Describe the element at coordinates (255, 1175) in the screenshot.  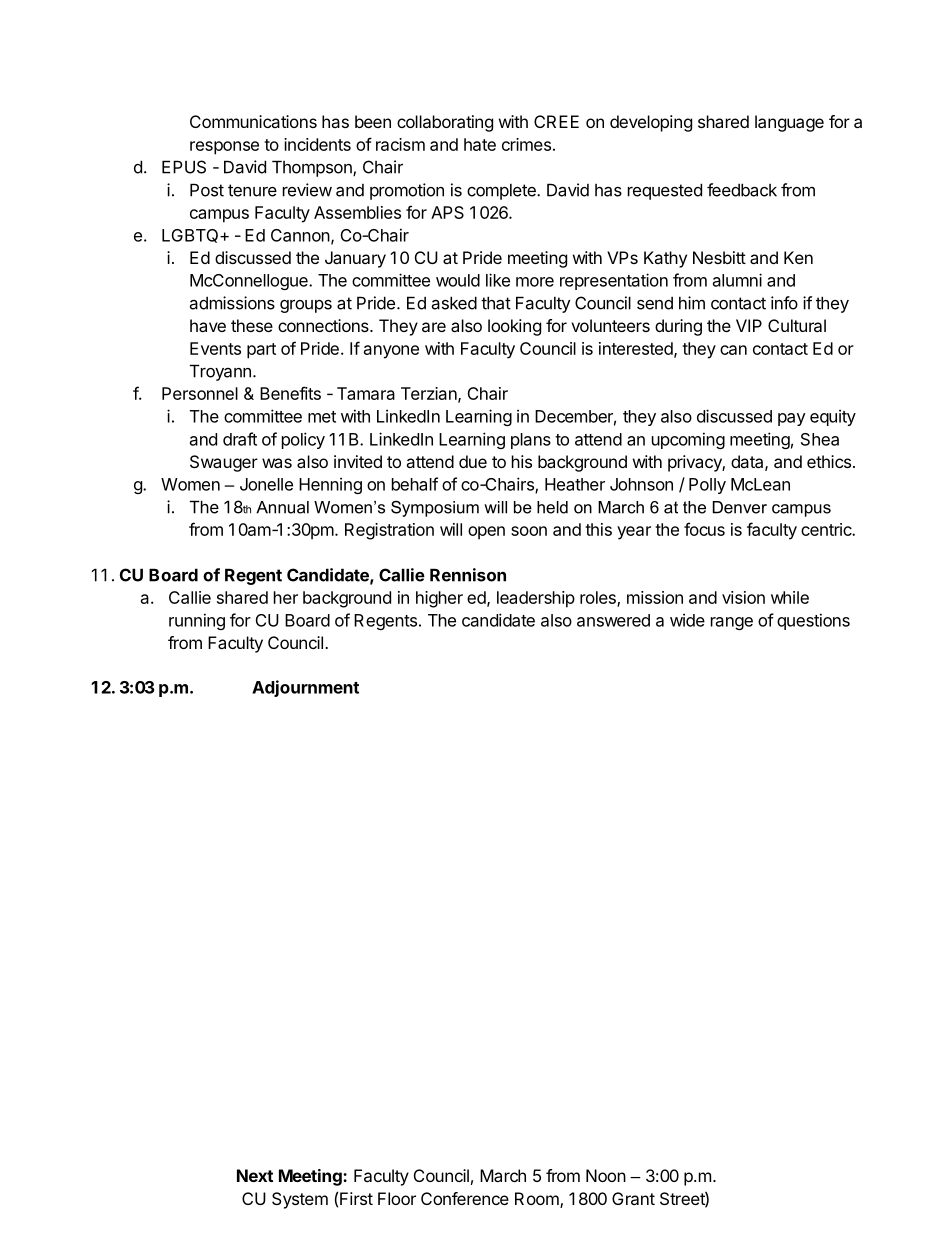
I see `Next` at that location.
